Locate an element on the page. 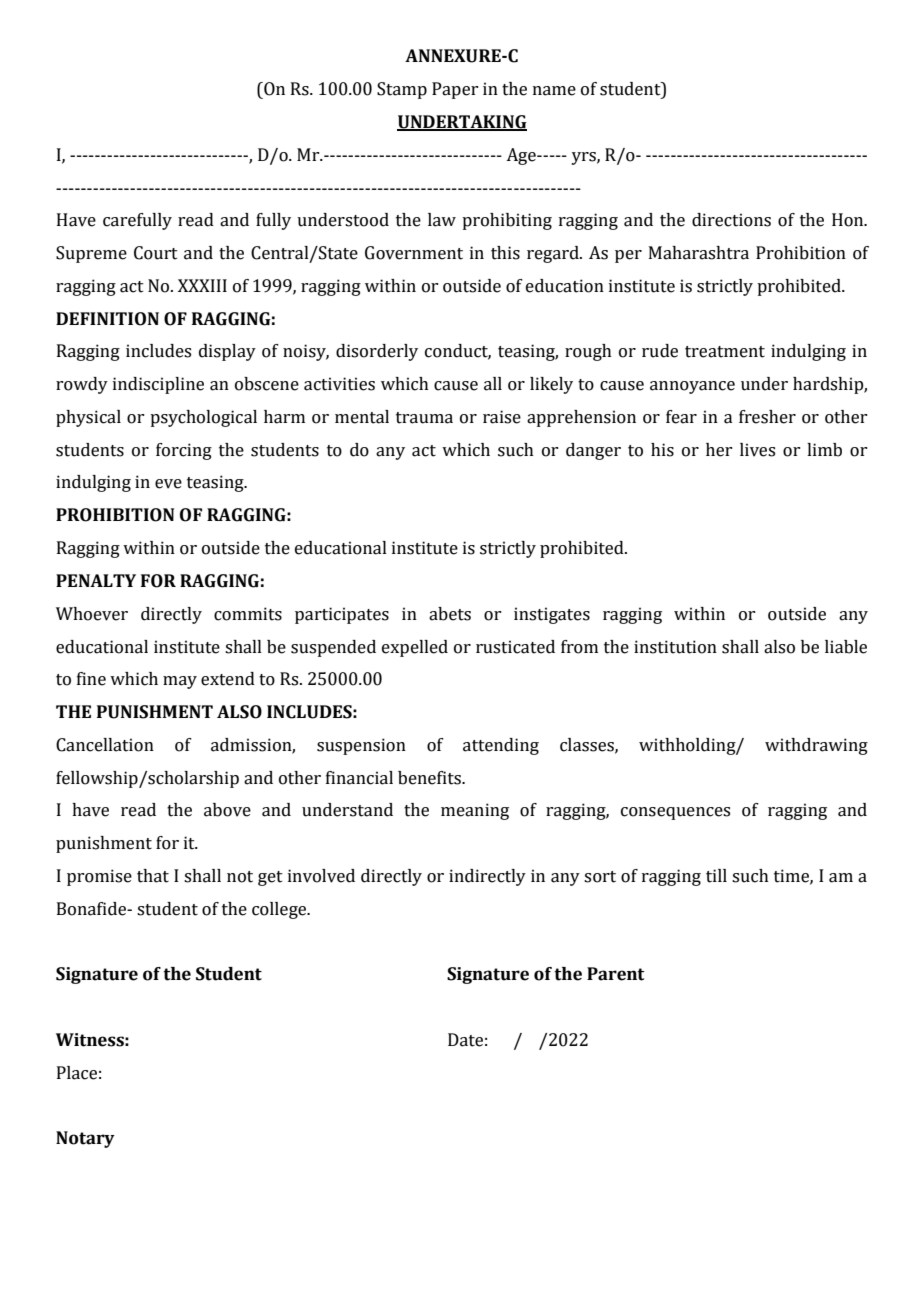 The height and width of the page is (1308, 924). Paper is located at coordinates (455, 90).
